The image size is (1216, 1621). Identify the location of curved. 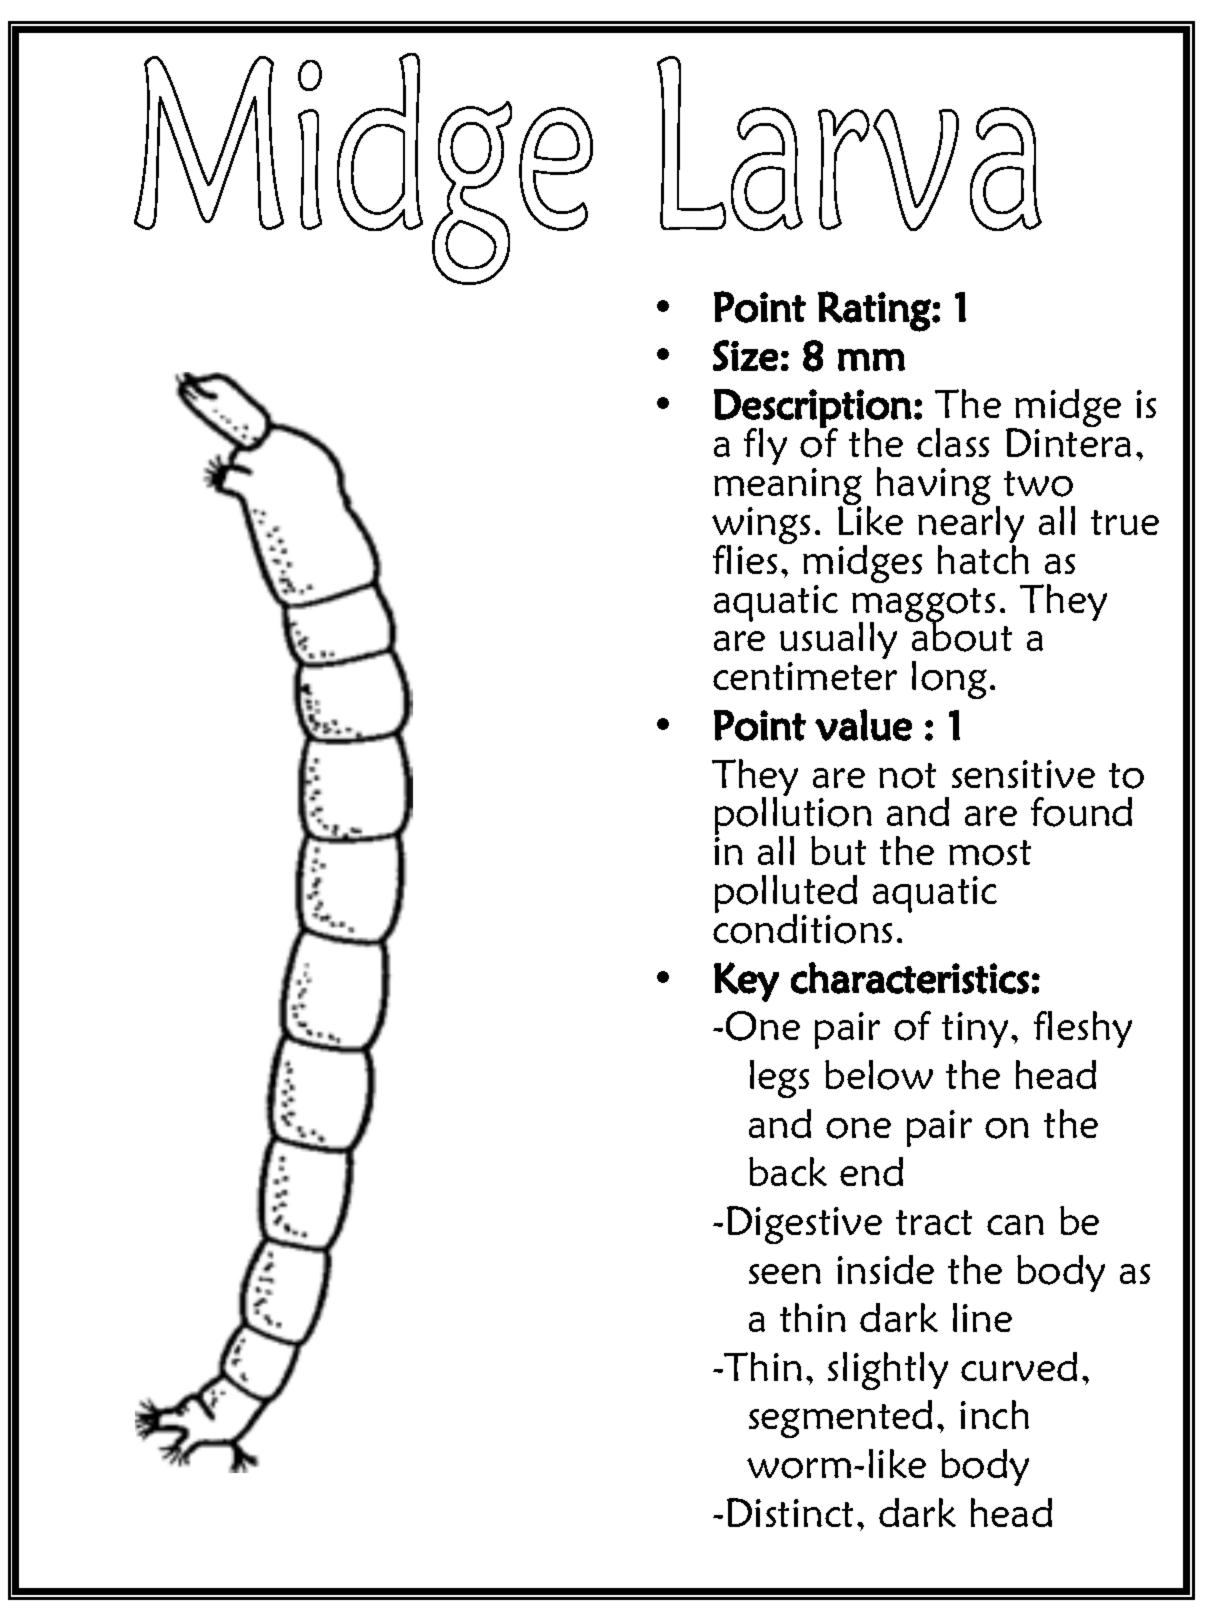
(1019, 1366).
